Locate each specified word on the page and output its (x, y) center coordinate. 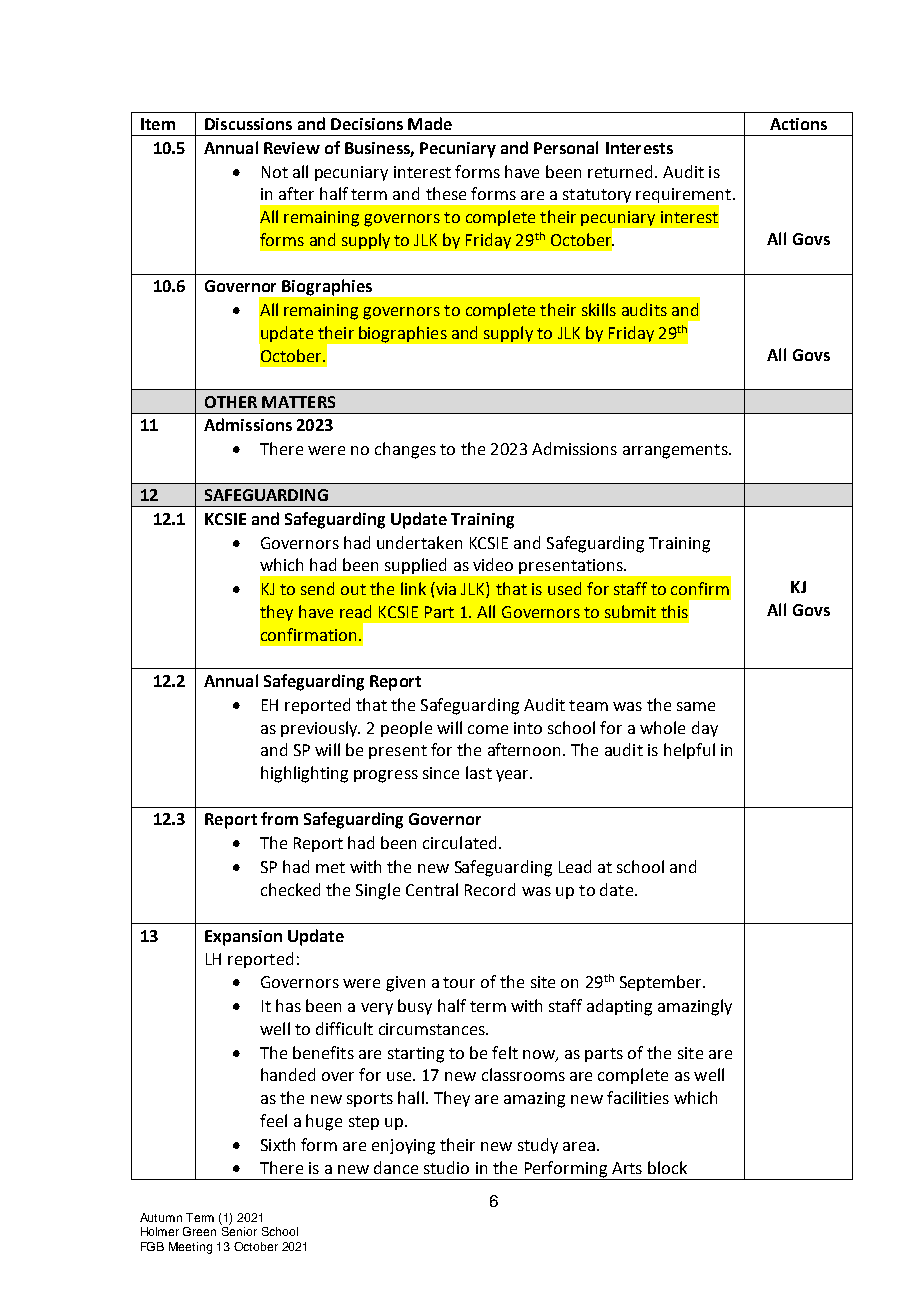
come (488, 729)
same (696, 706)
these (446, 193)
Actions (798, 124)
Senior (239, 1231)
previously (320, 729)
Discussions (248, 124)
